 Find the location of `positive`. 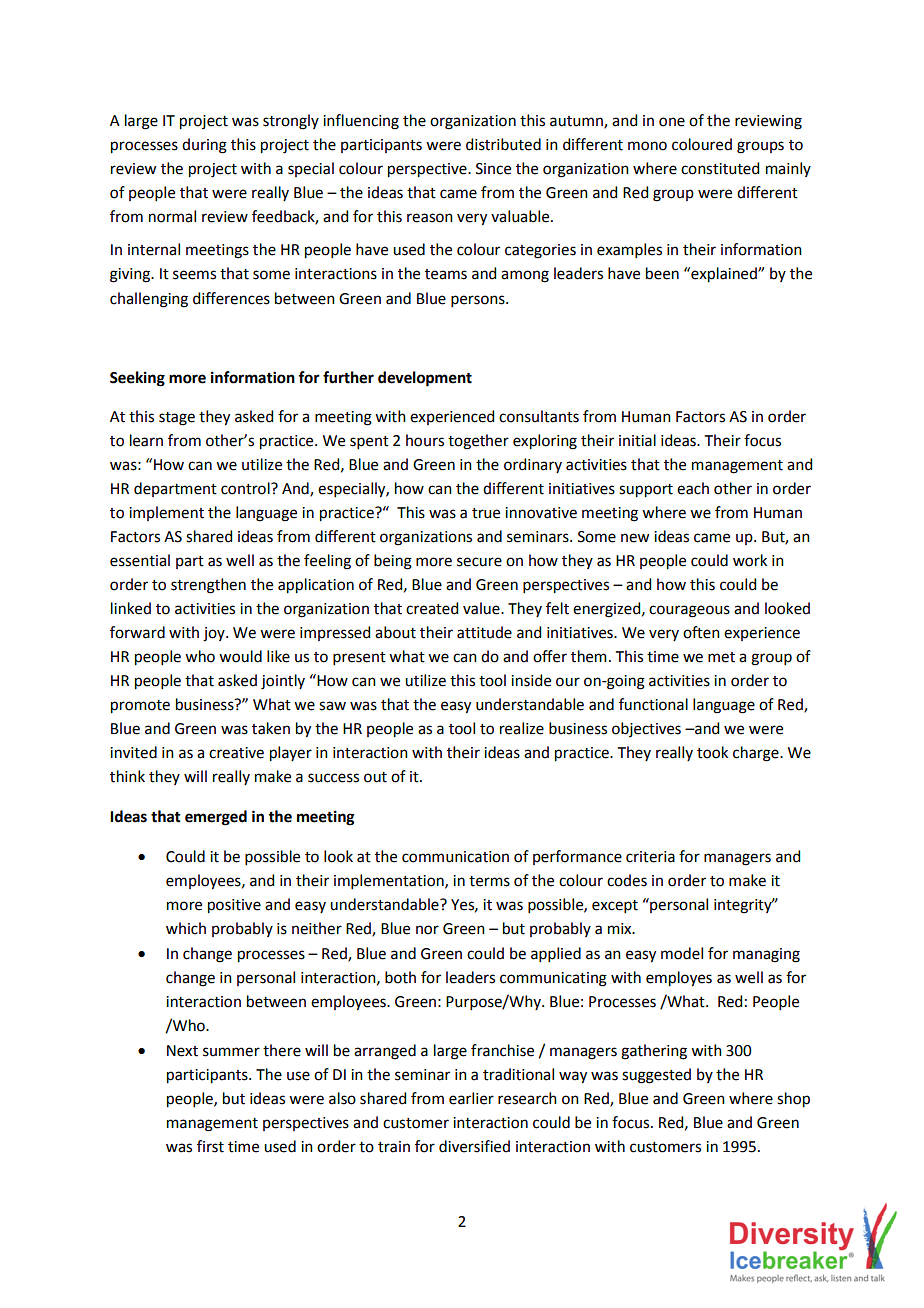

positive is located at coordinates (234, 906).
